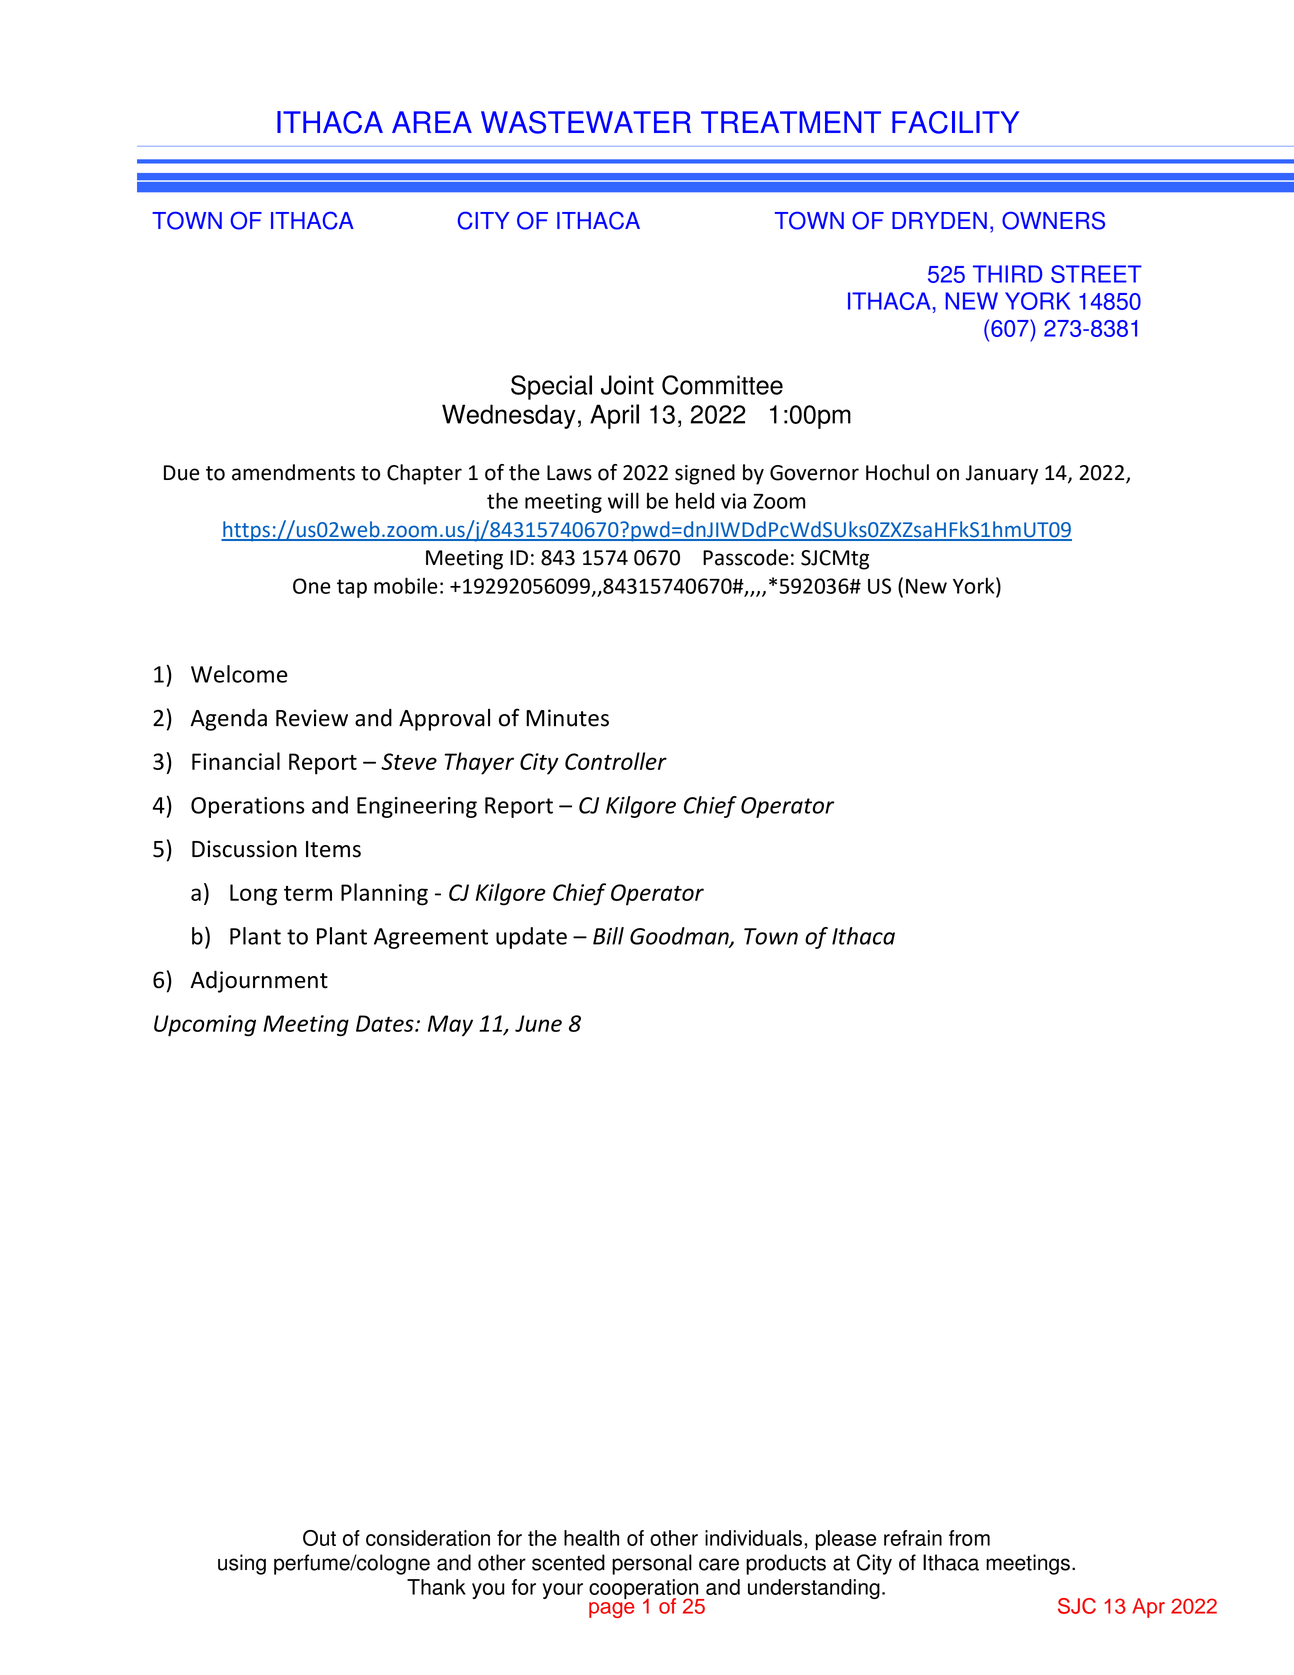 This screenshot has height=1675, width=1294. I want to click on One, so click(312, 586).
